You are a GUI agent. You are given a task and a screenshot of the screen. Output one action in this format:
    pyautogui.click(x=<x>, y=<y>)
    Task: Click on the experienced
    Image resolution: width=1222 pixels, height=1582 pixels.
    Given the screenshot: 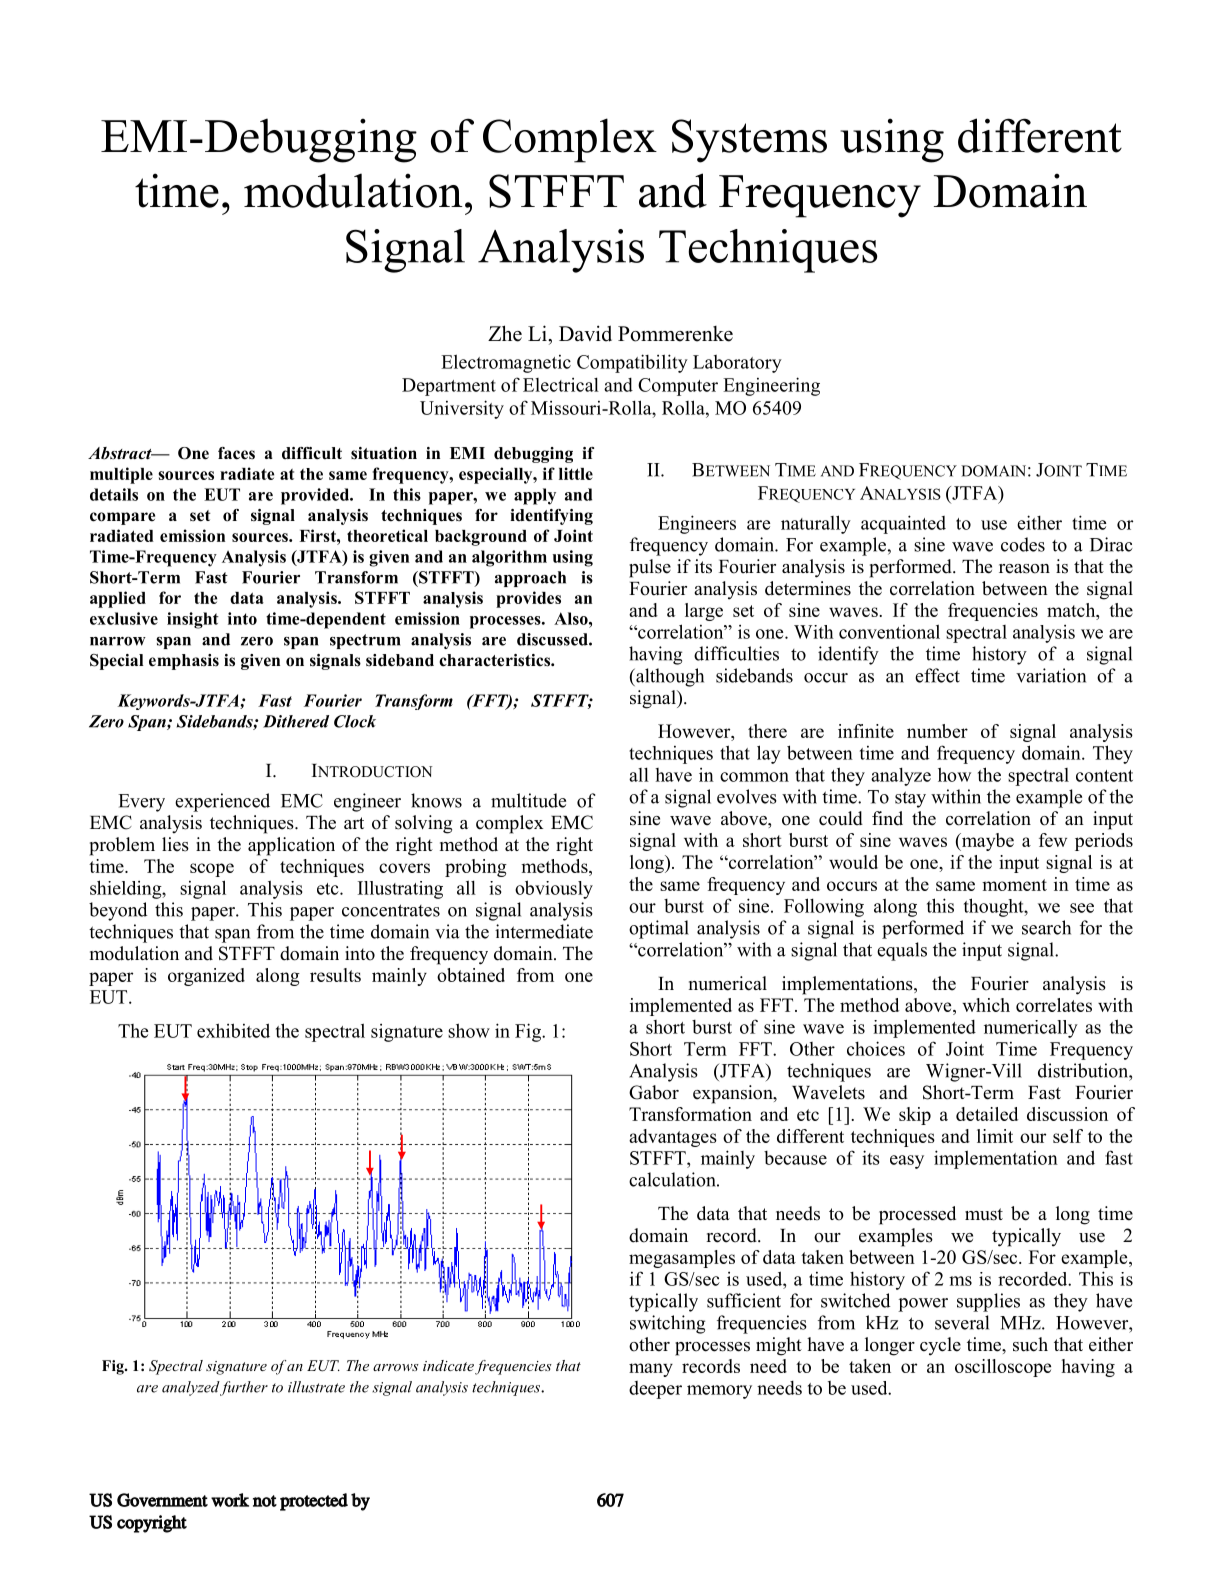 What is the action you would take?
    pyautogui.click(x=222, y=802)
